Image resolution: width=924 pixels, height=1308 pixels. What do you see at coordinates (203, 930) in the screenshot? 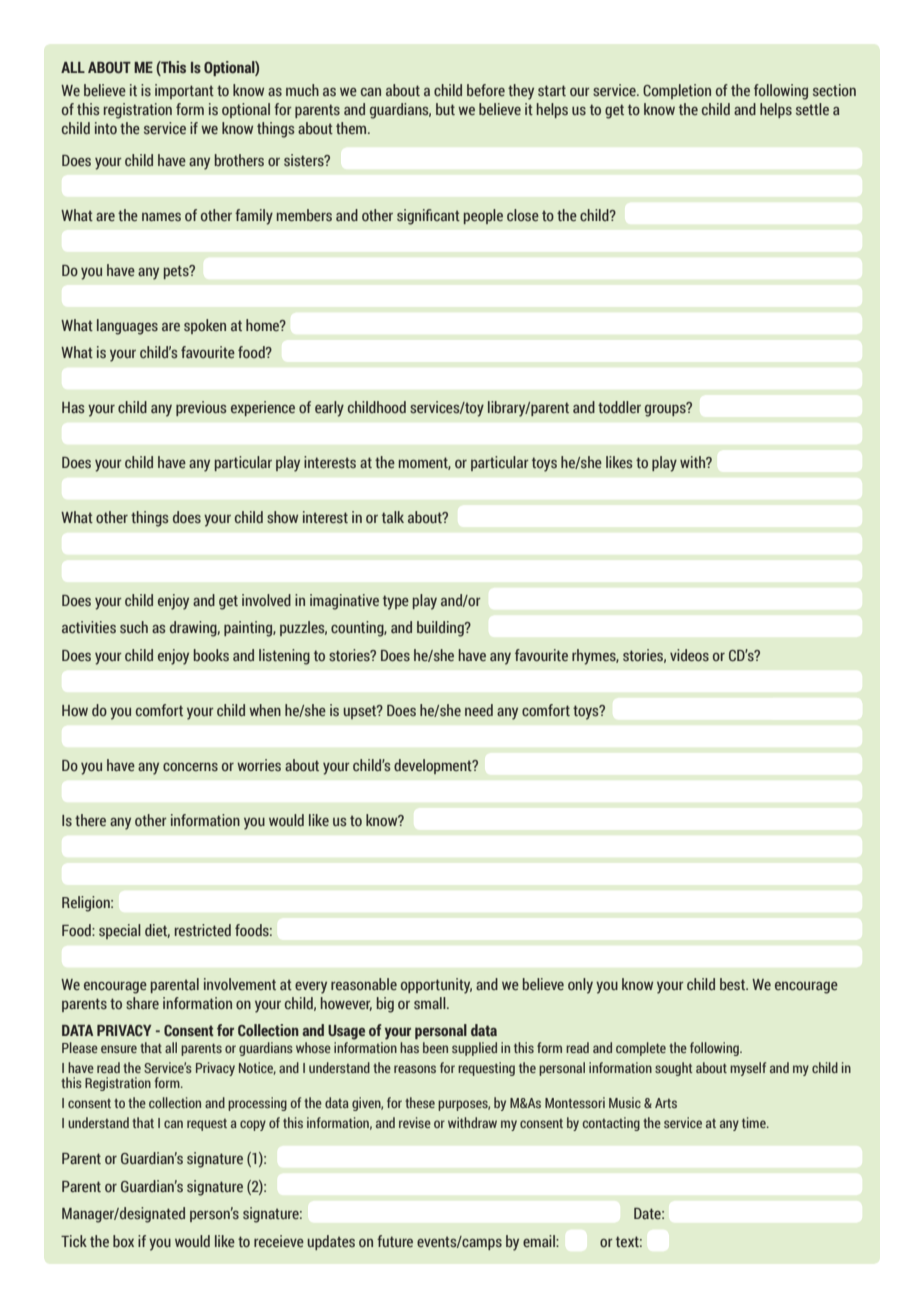
I see `restricted` at bounding box center [203, 930].
